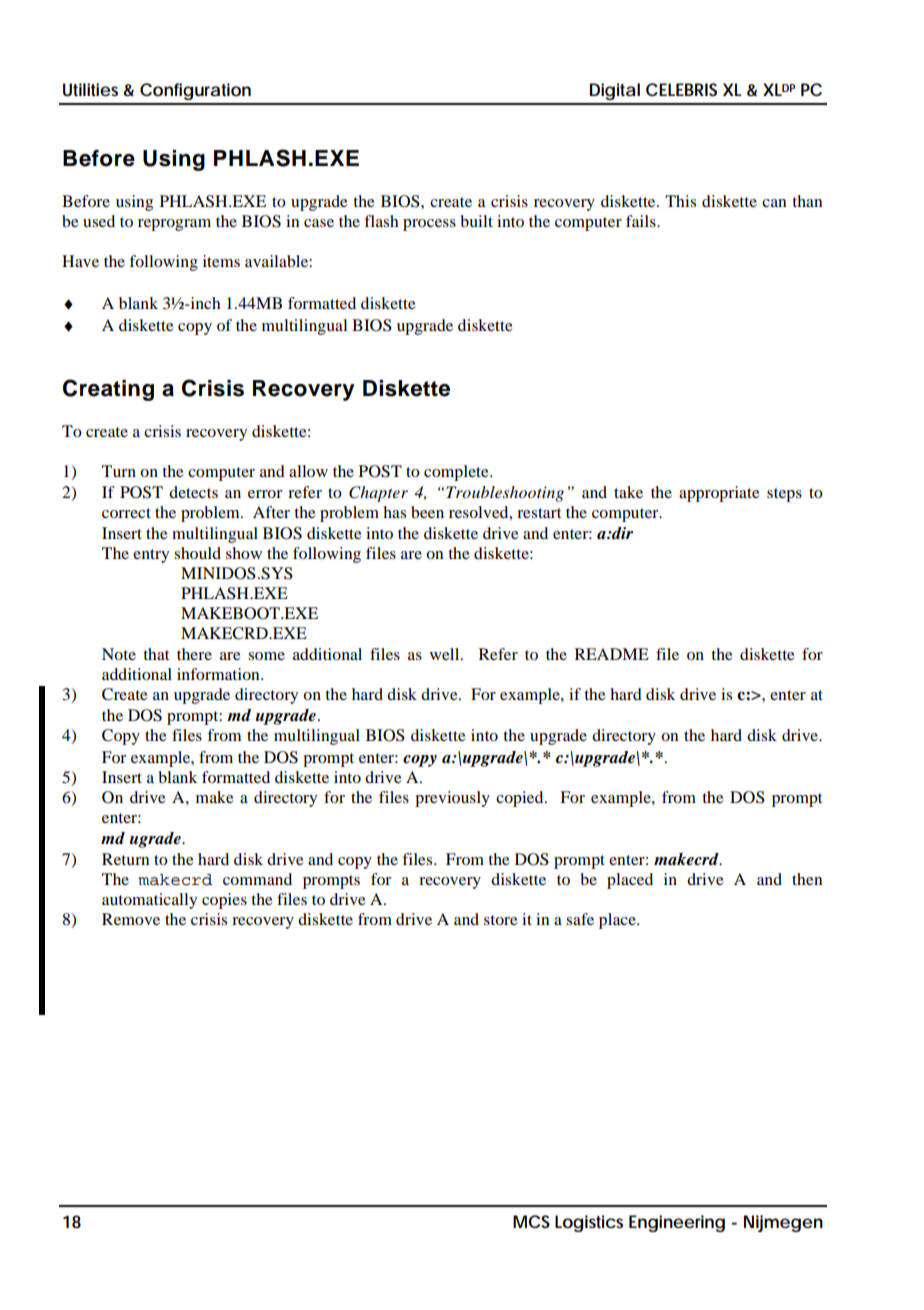 The height and width of the page is (1310, 924). Describe the element at coordinates (151, 556) in the page. I see `entry` at that location.
